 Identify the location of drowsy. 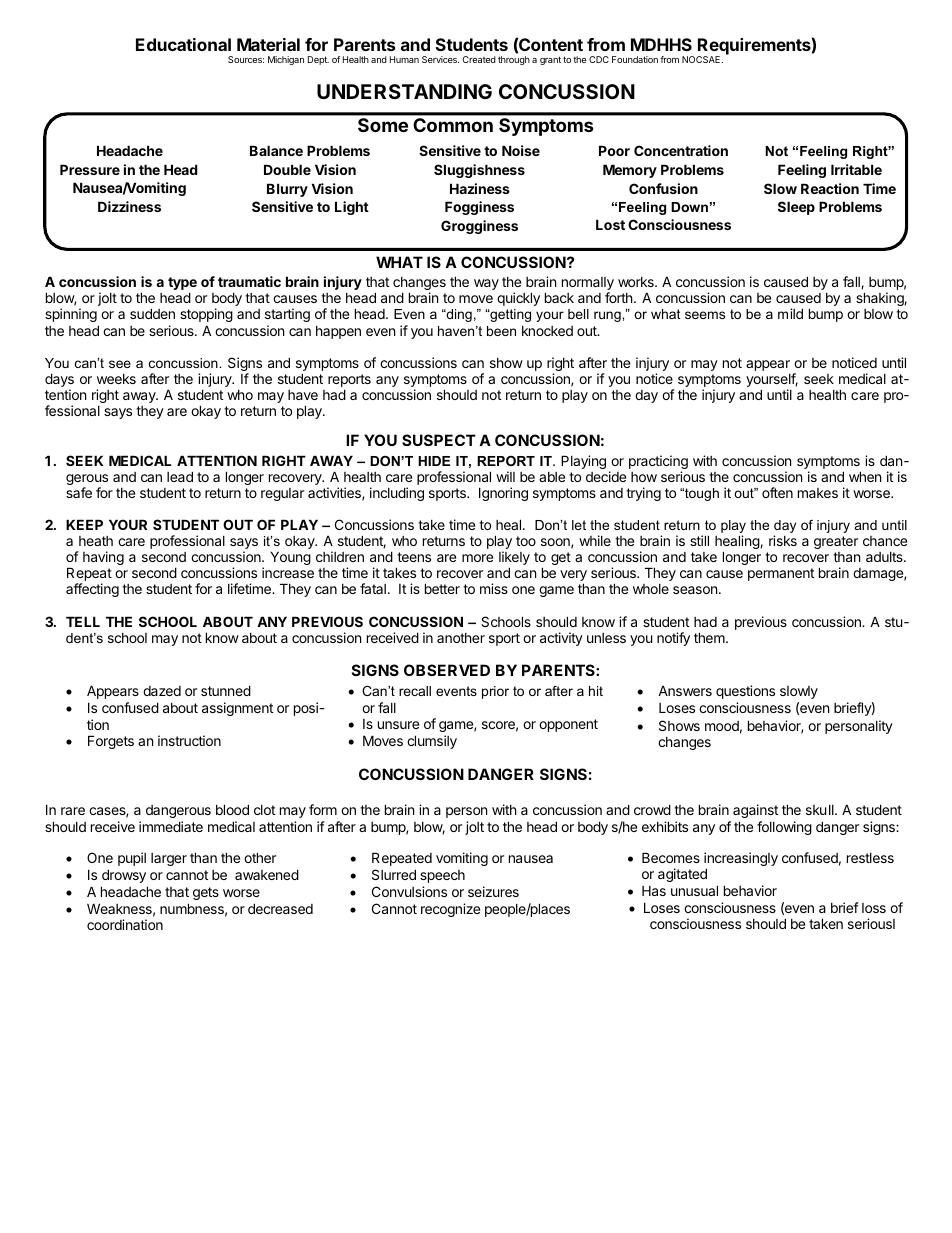
(124, 876).
